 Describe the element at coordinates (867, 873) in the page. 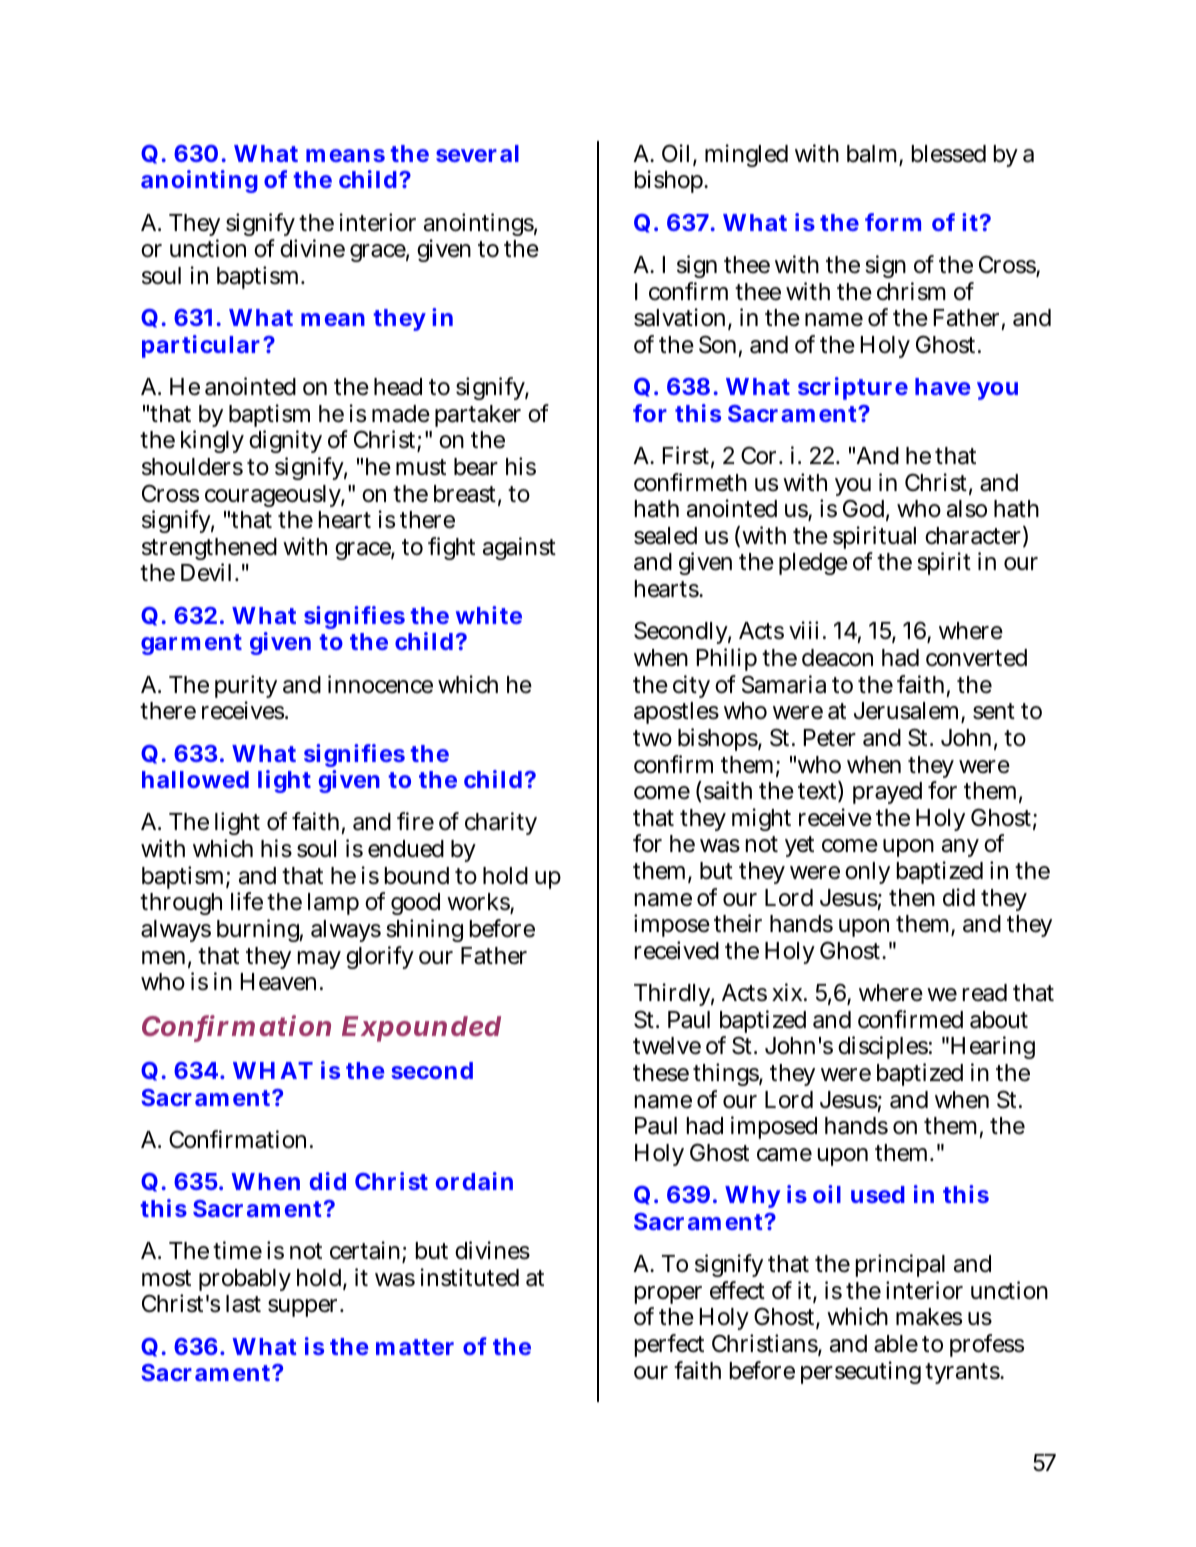

I see `only` at that location.
